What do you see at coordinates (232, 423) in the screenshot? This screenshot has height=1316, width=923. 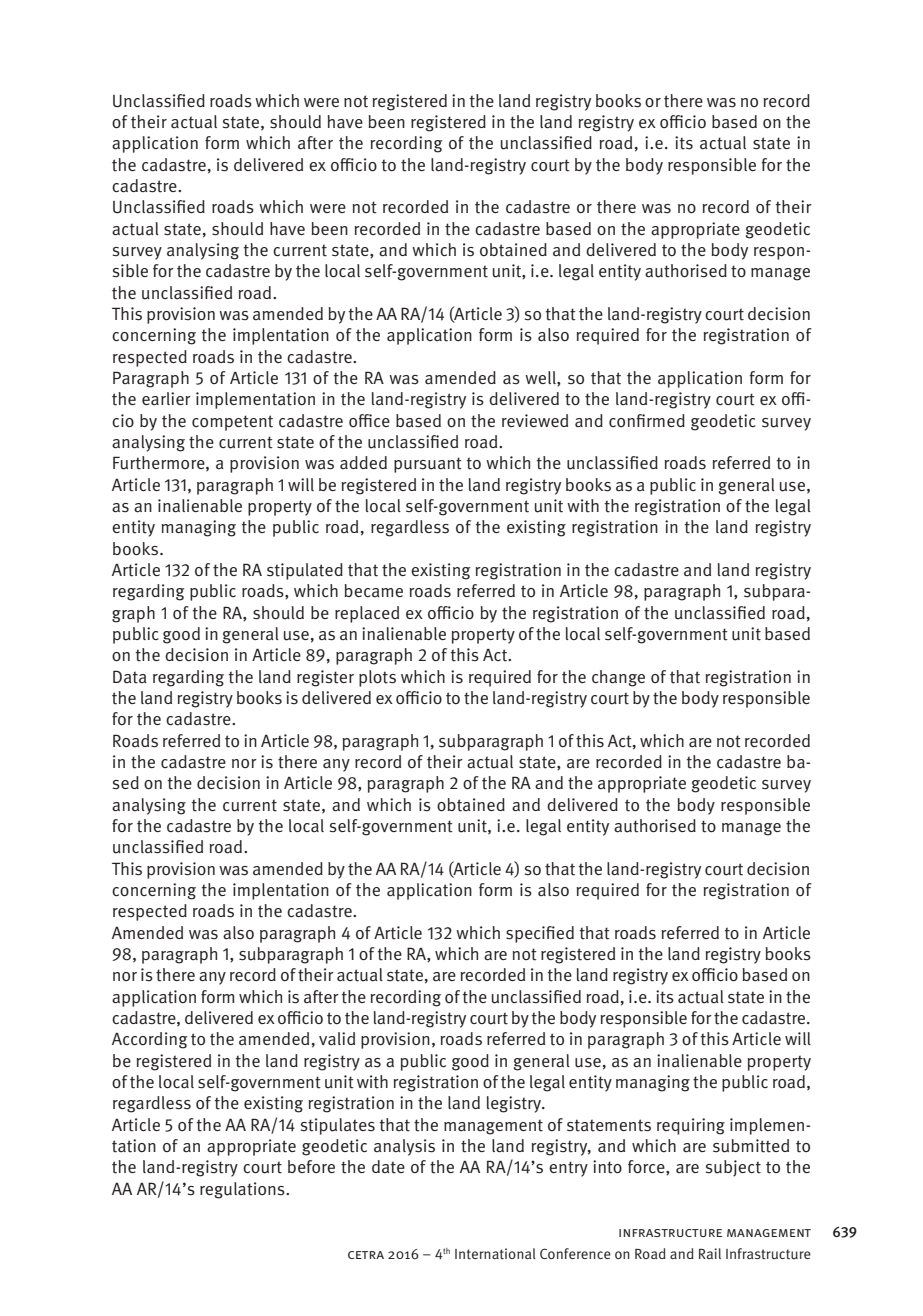 I see `competent` at bounding box center [232, 423].
